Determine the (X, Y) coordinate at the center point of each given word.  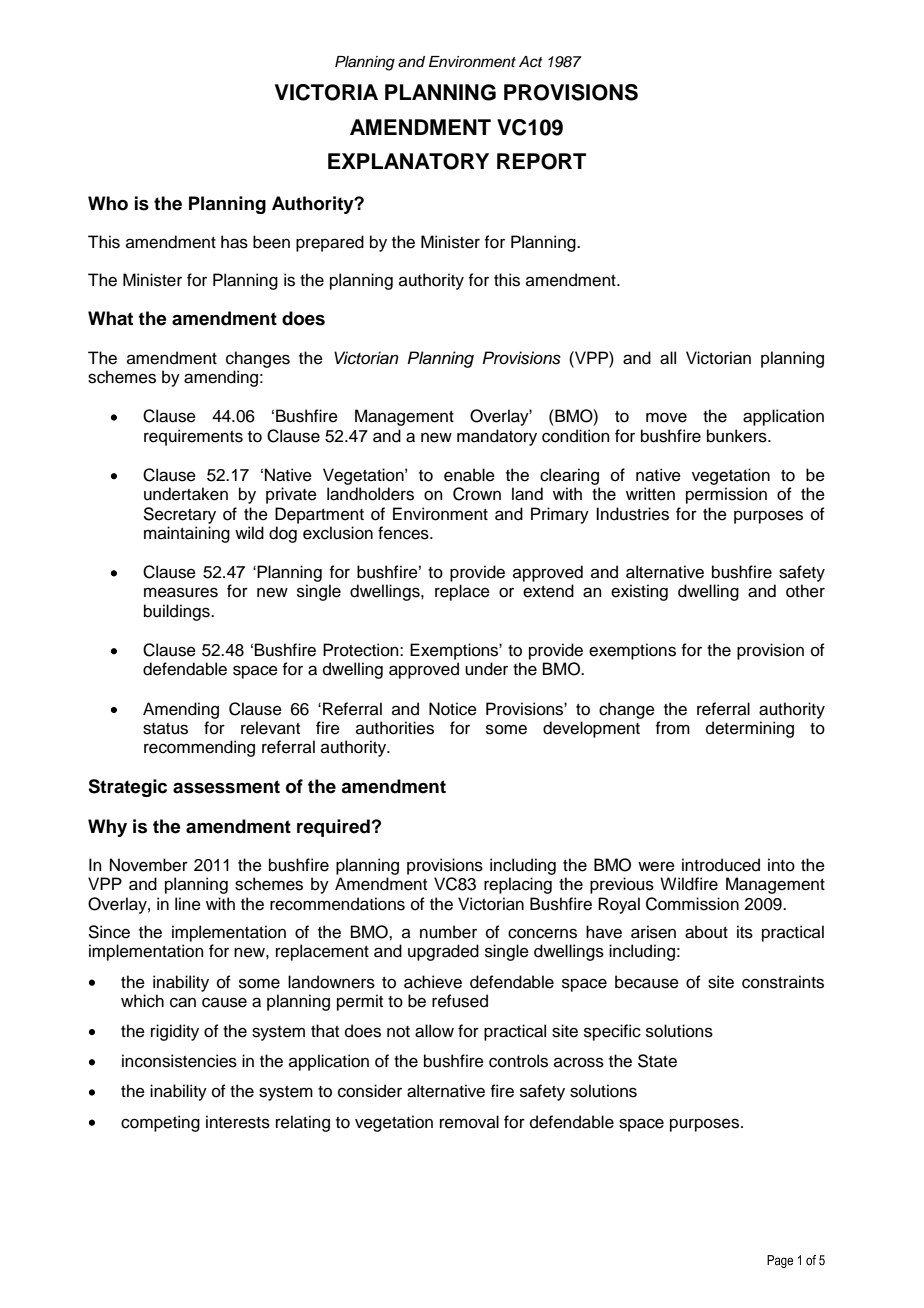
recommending (199, 748)
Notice (453, 709)
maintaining (187, 534)
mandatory (497, 437)
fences (404, 533)
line (188, 904)
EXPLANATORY (408, 161)
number (448, 932)
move (666, 417)
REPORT (541, 161)
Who (108, 203)
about (706, 932)
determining (750, 729)
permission (726, 495)
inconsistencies (179, 1061)
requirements (193, 437)
